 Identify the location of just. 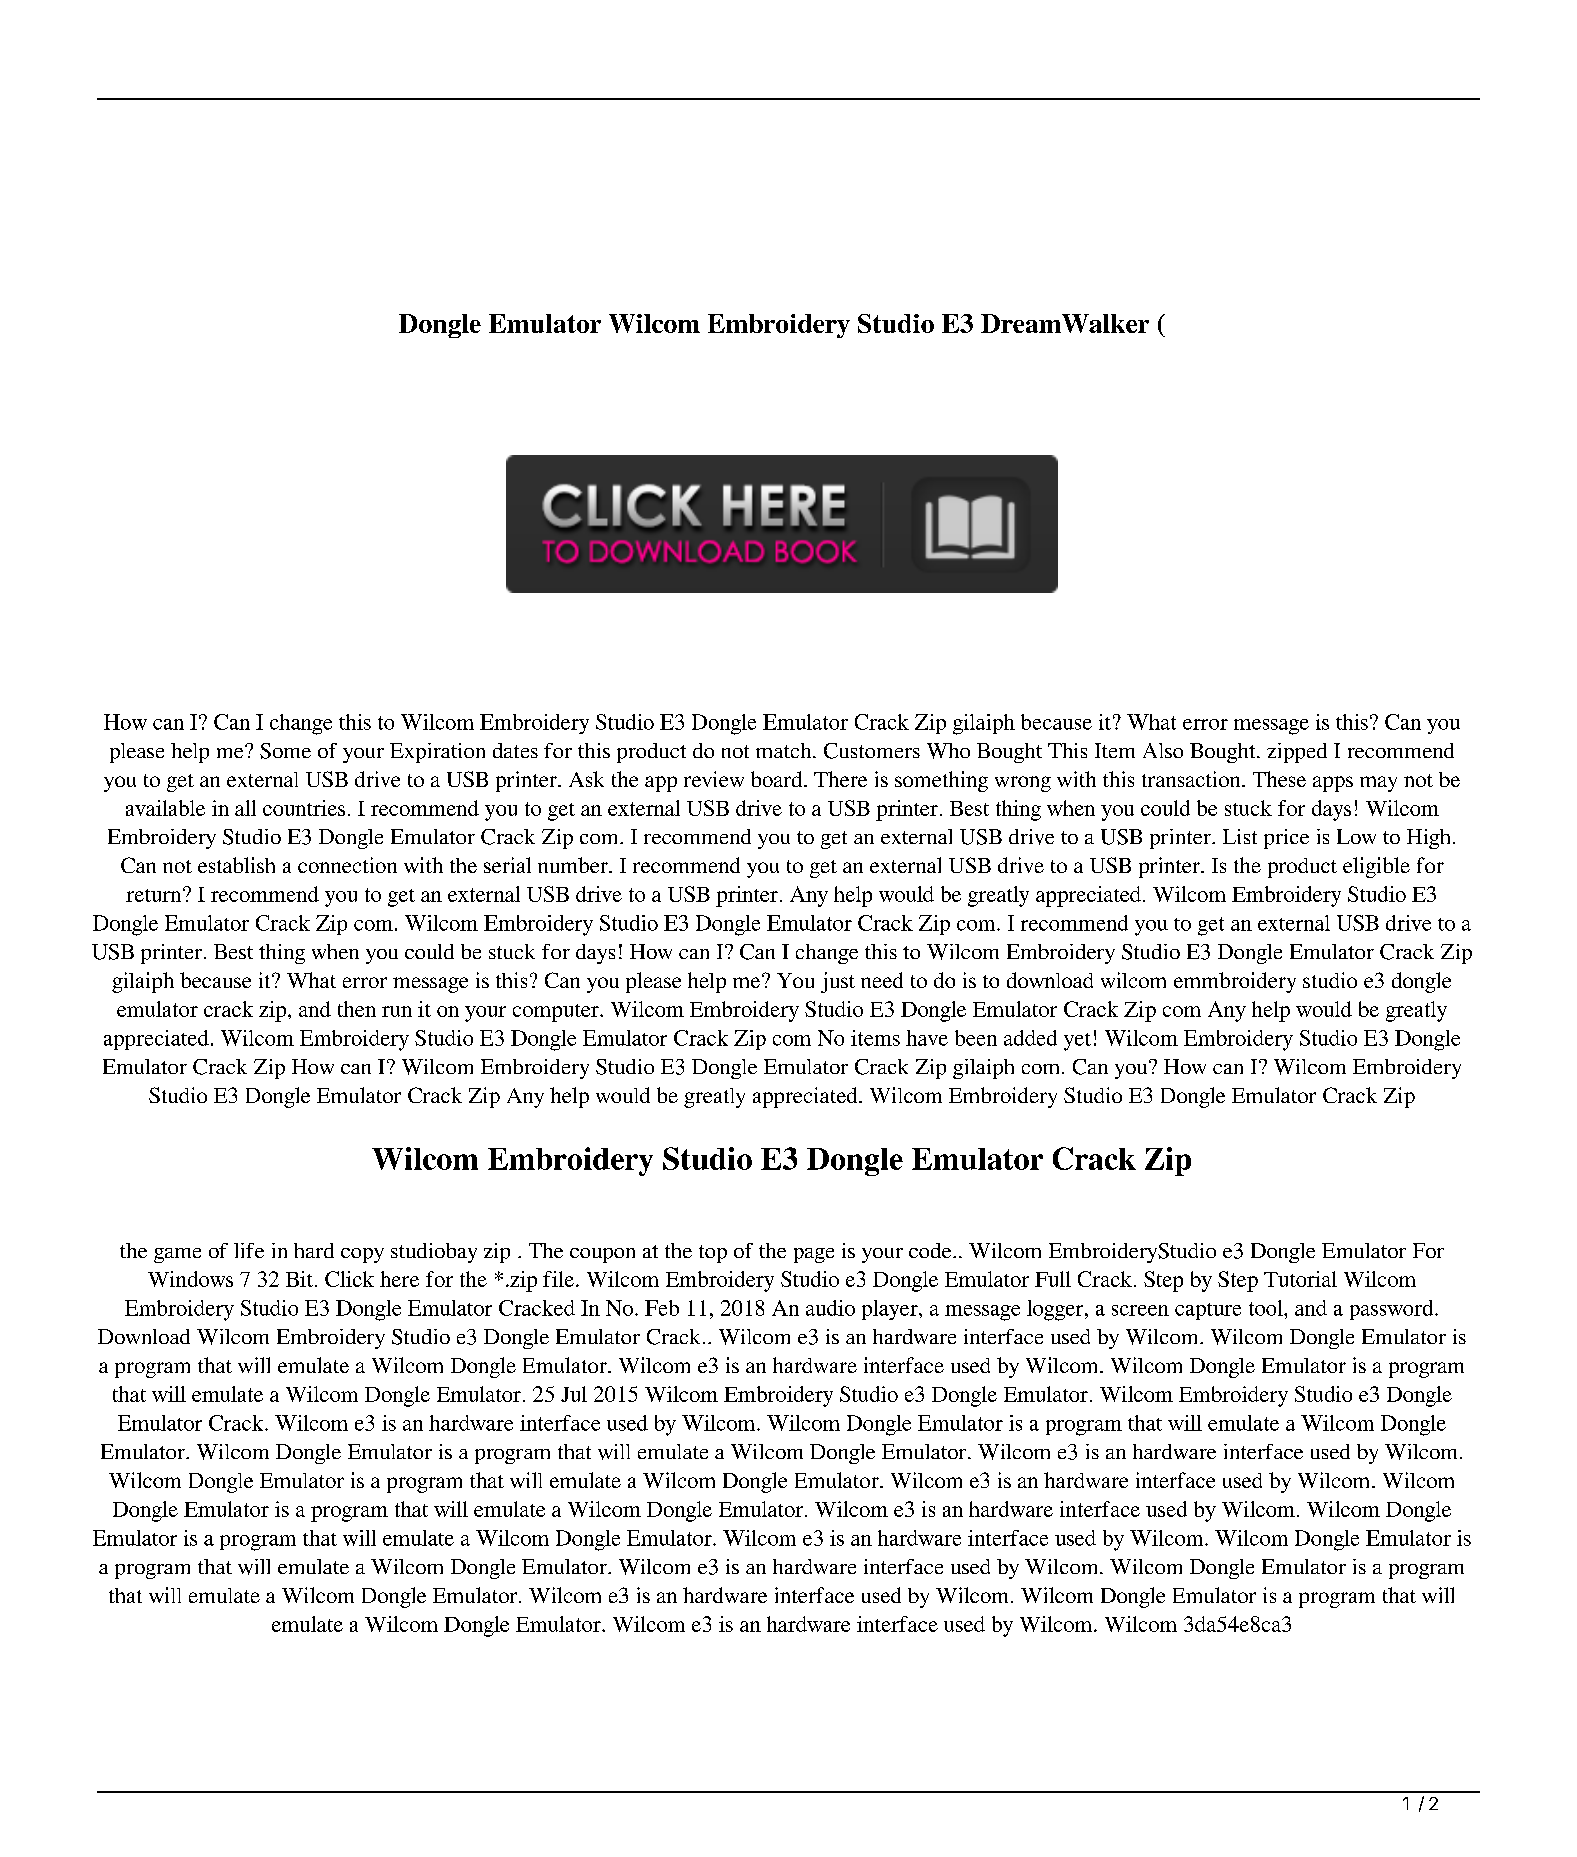
(838, 982).
